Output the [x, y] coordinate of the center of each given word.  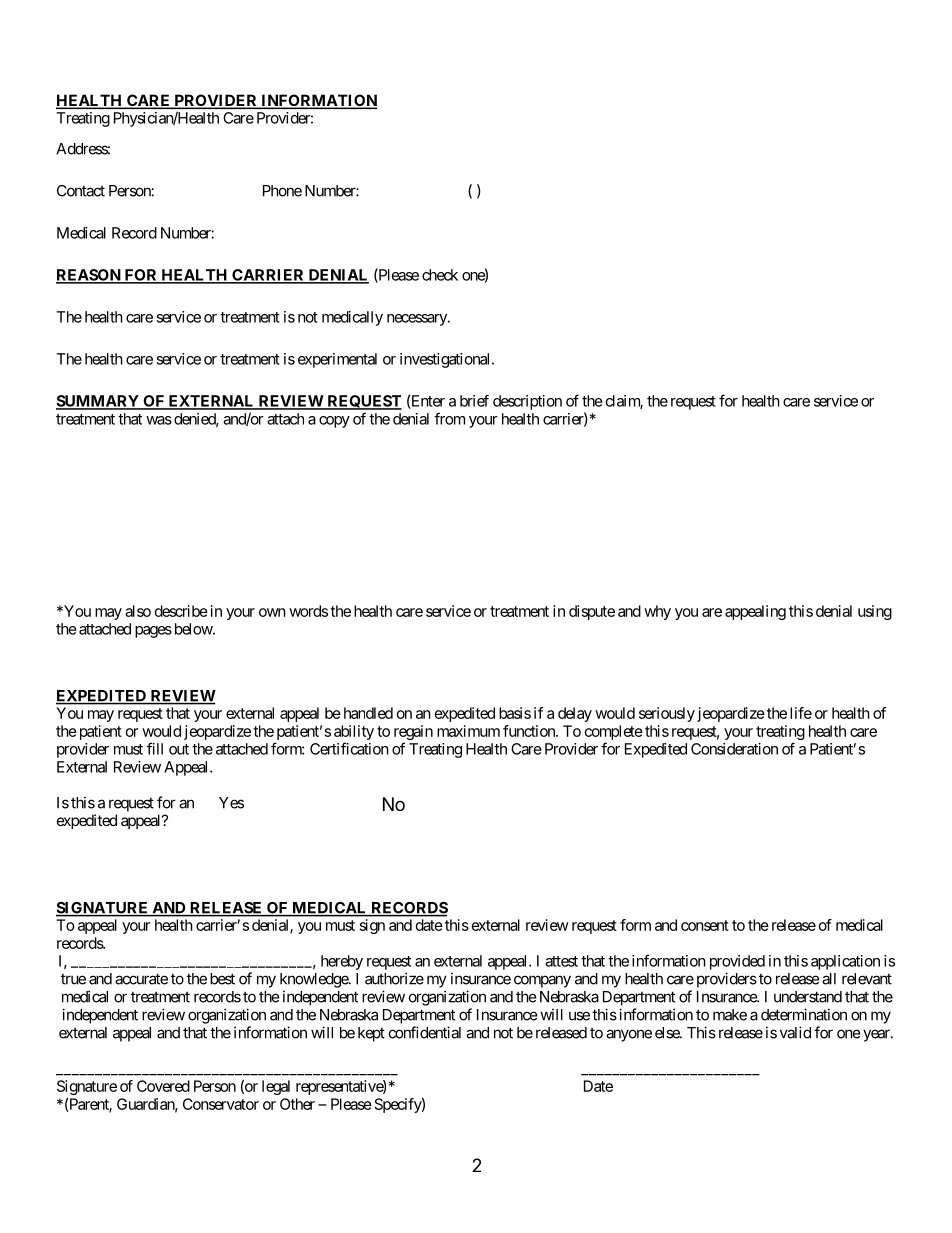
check [440, 275]
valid [795, 1032]
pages [153, 632]
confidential [425, 1032]
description [527, 402]
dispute [592, 612]
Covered [163, 1086]
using [875, 612]
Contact [81, 191]
